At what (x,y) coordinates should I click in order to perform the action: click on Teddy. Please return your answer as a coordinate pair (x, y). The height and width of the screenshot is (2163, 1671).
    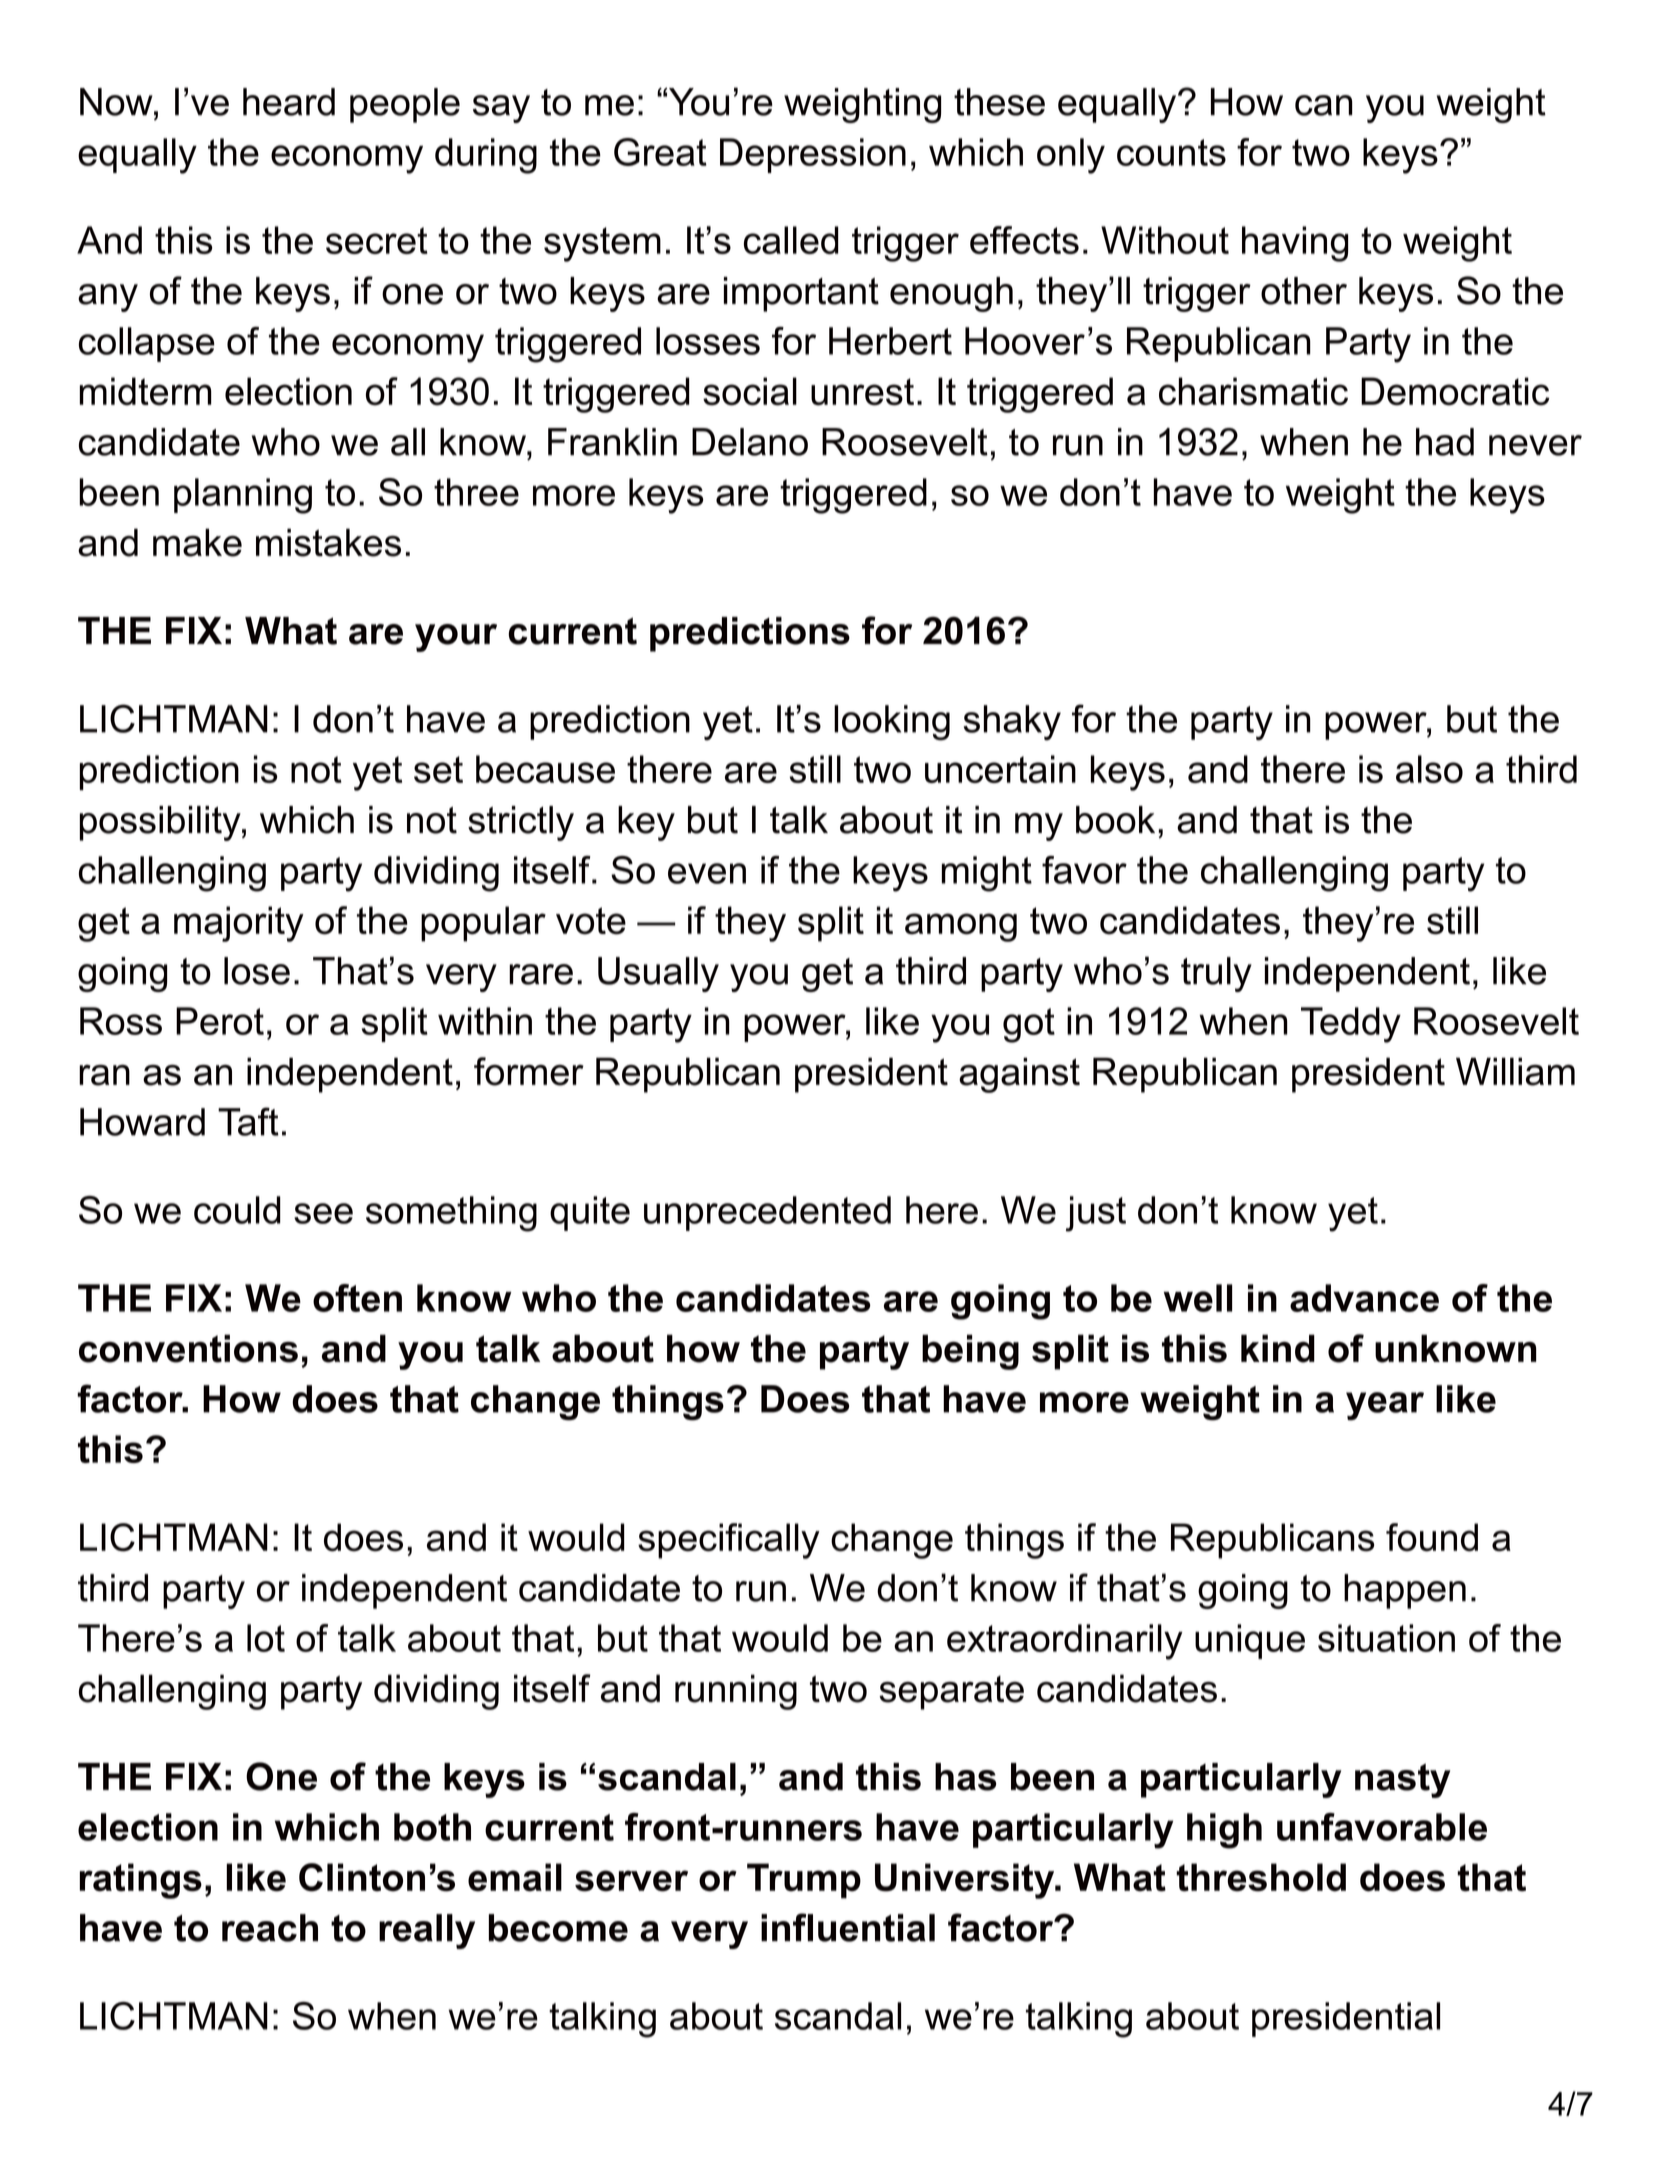
    Looking at the image, I should click on (1351, 1025).
